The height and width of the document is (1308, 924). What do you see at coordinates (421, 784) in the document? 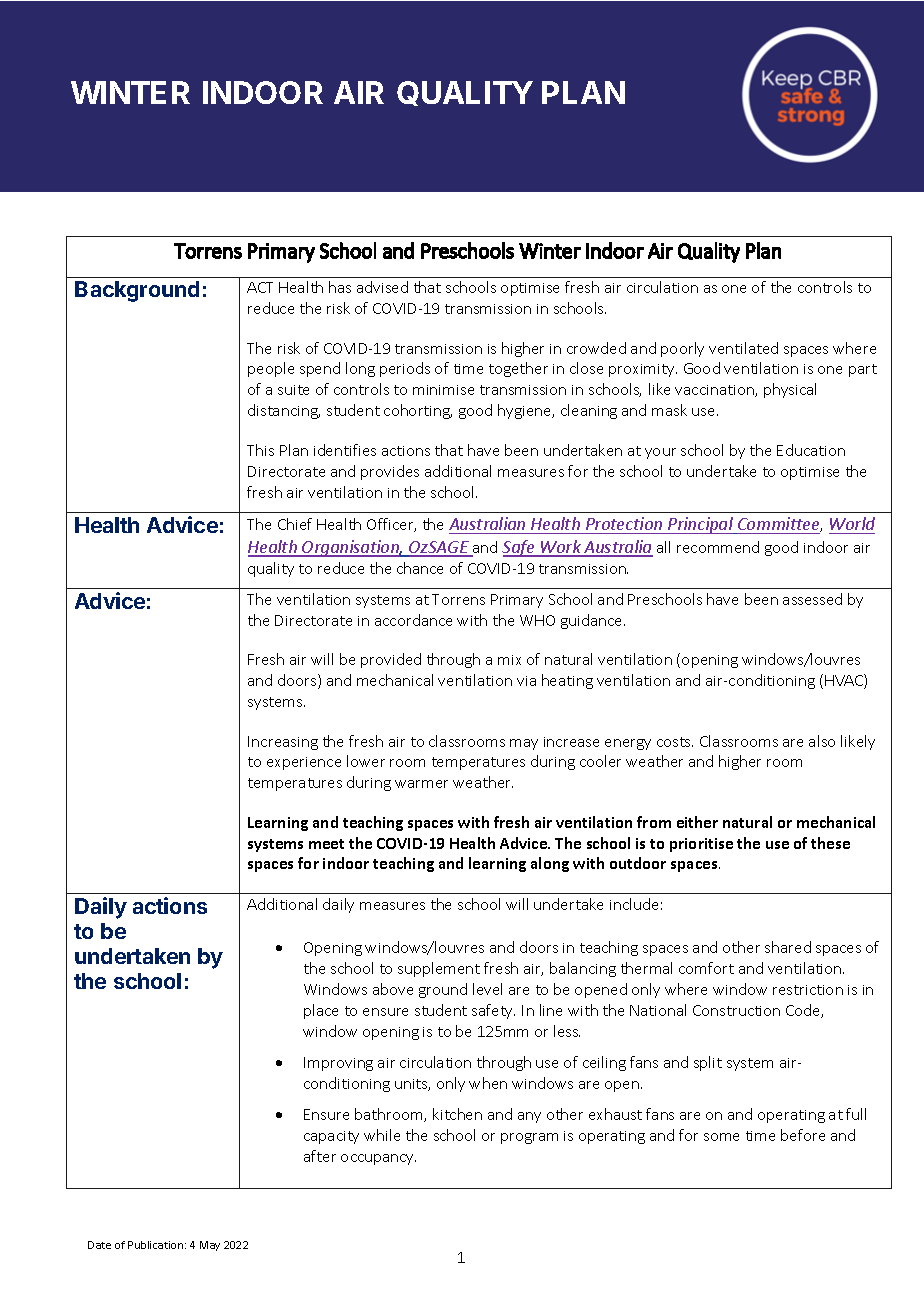
I see `warmer` at bounding box center [421, 784].
